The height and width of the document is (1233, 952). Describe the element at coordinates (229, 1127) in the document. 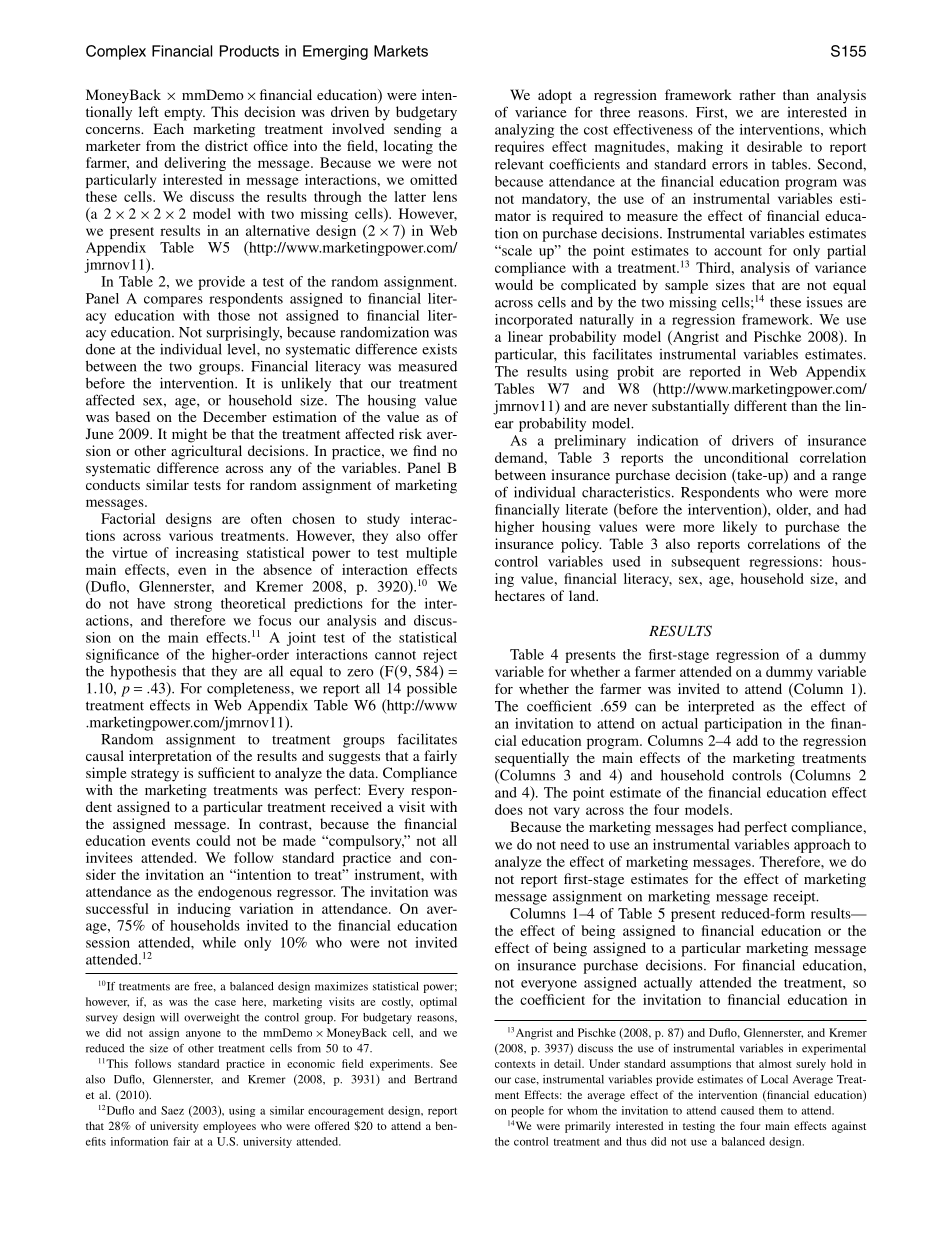

I see `employees` at that location.
